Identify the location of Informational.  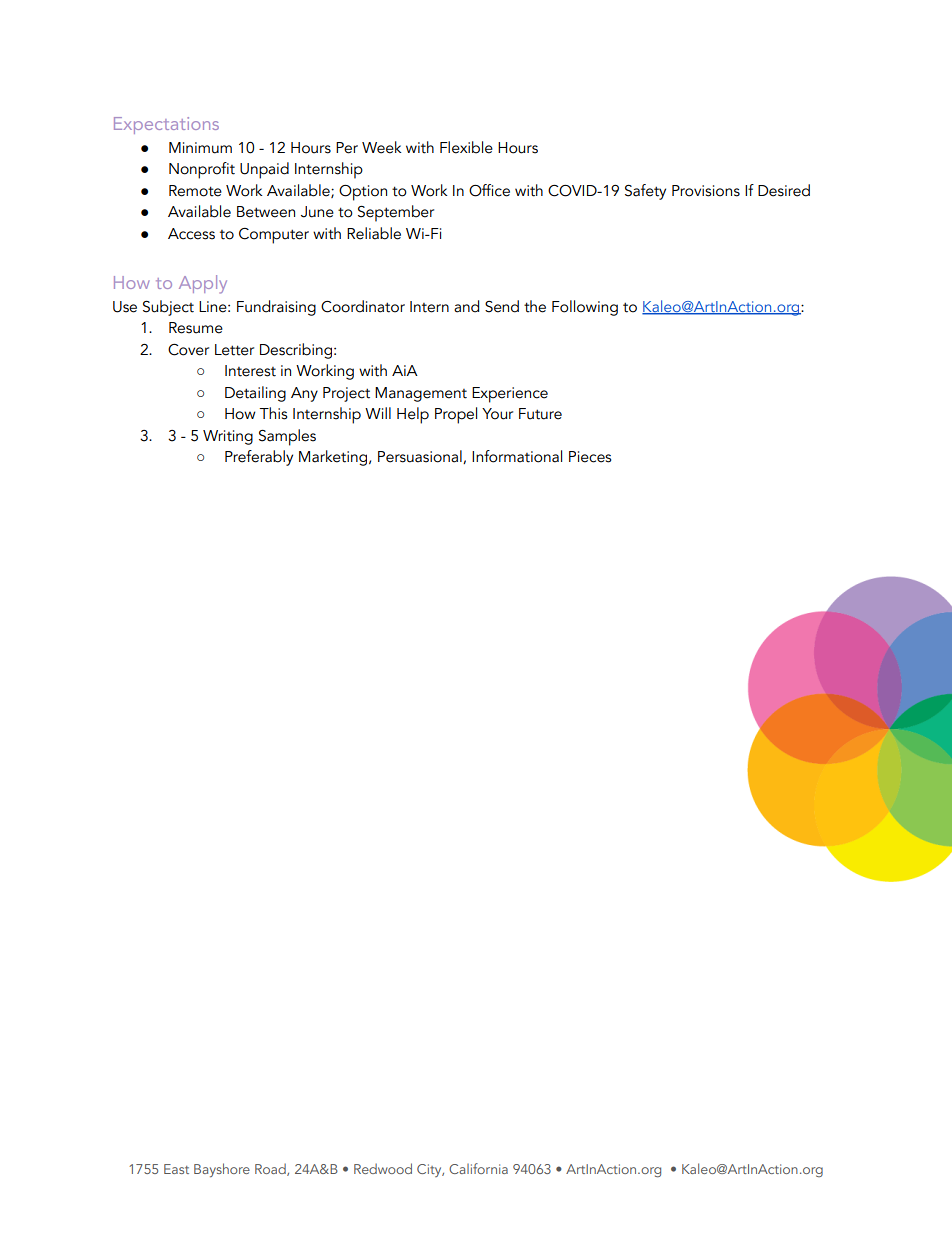
(517, 456).
